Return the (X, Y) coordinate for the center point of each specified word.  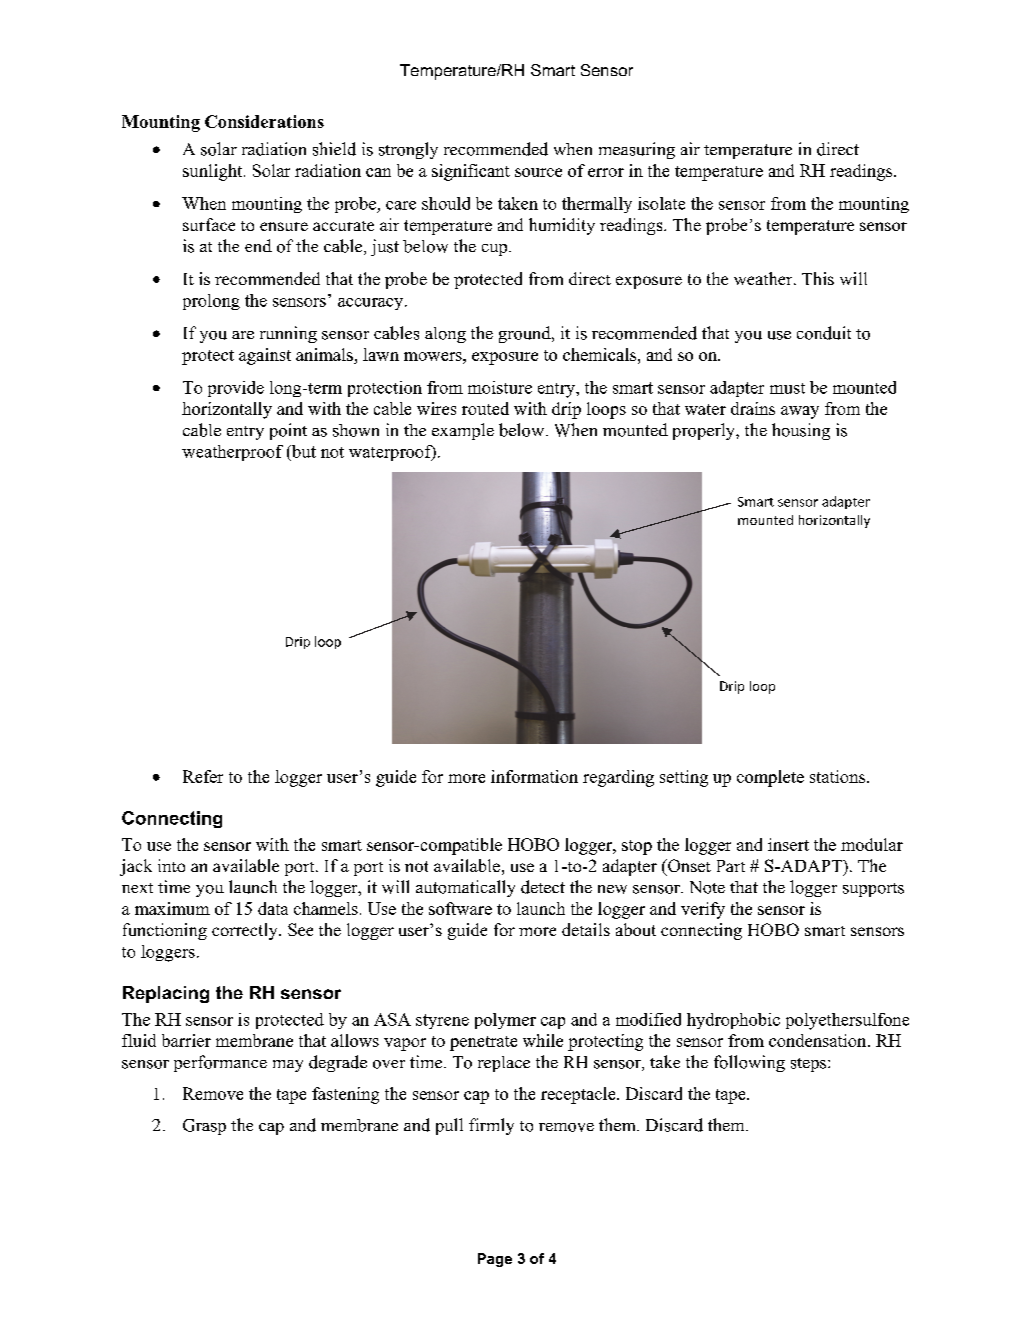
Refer (203, 776)
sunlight (214, 172)
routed (485, 408)
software (460, 908)
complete (770, 778)
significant (471, 172)
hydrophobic (733, 1021)
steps (810, 1065)
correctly (246, 931)
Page (495, 1260)
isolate (661, 203)
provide (236, 389)
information (534, 776)
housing (801, 431)
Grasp (204, 1127)
